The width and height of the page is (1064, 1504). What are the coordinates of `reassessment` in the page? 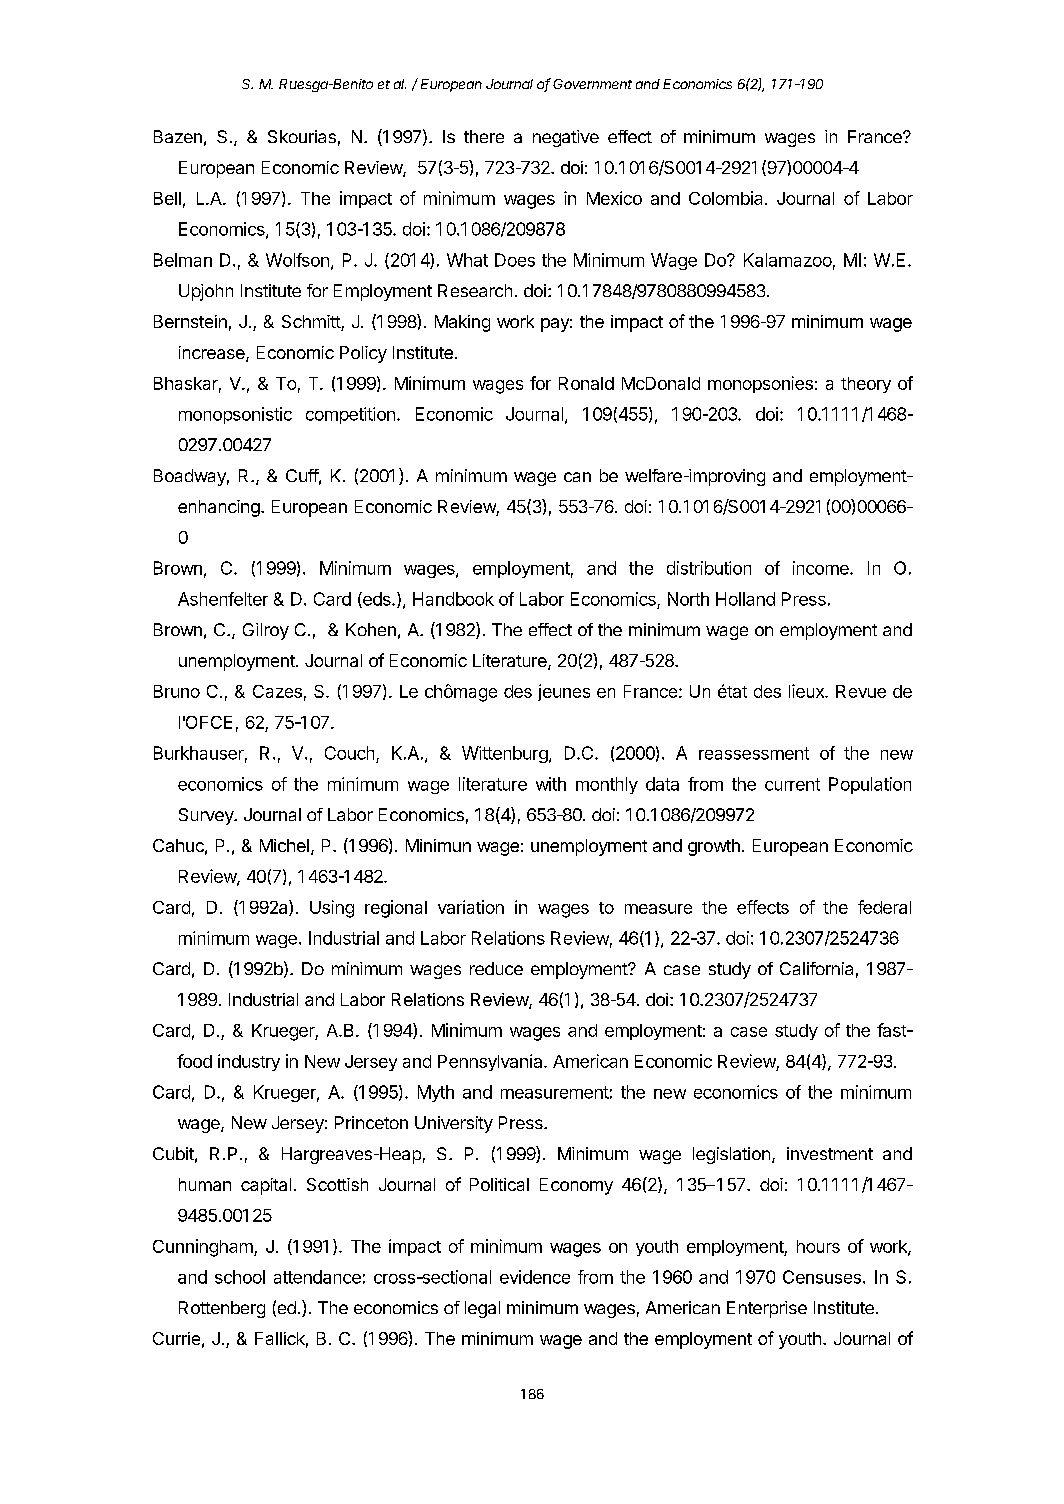 It's located at (754, 753).
